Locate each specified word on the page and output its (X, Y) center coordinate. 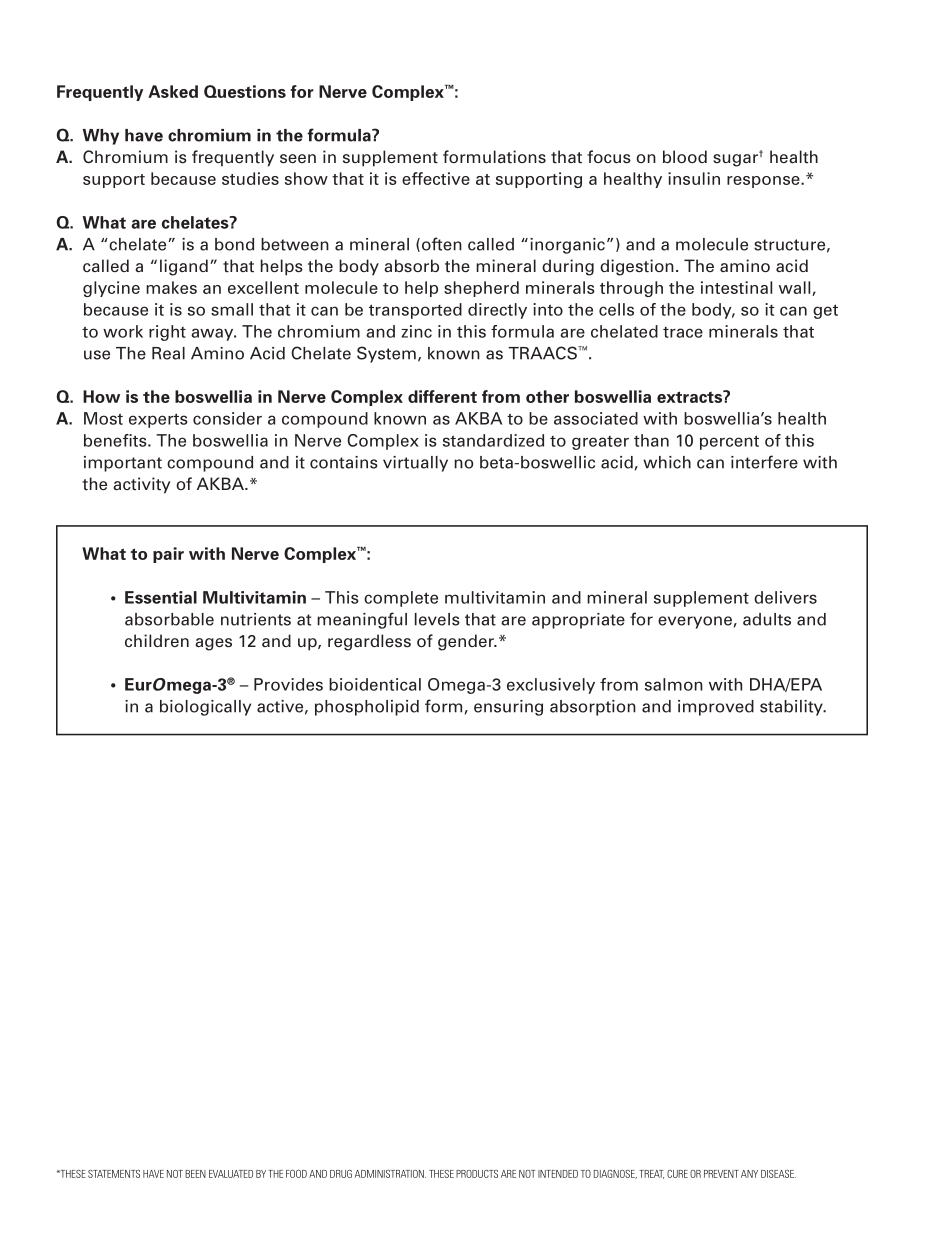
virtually (415, 464)
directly (497, 311)
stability (792, 708)
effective (436, 178)
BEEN (195, 1174)
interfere (764, 462)
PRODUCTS (477, 1174)
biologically (205, 708)
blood (685, 156)
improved (716, 708)
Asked (173, 91)
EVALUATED (231, 1174)
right (167, 333)
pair (168, 555)
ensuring (508, 708)
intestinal (736, 287)
